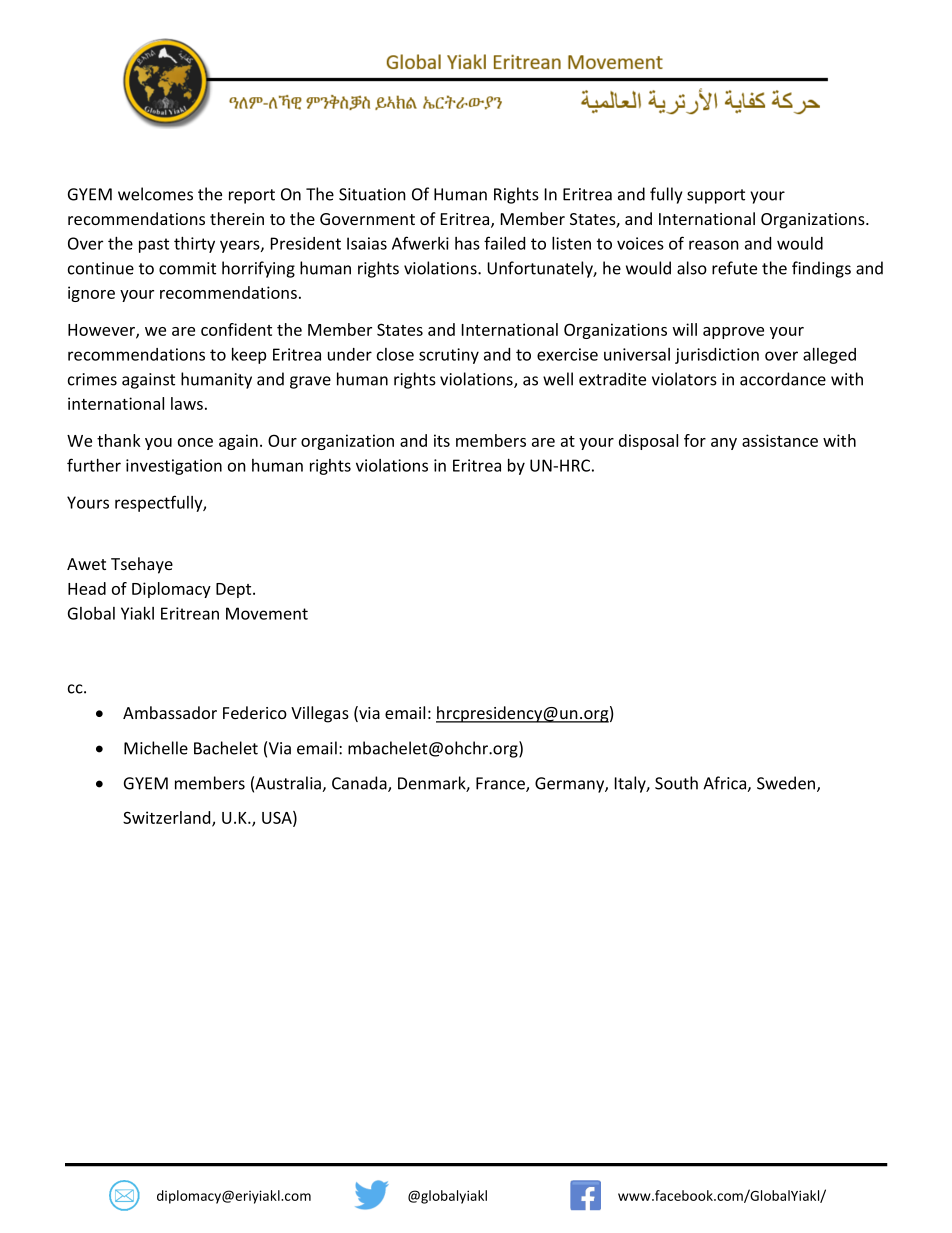  Describe the element at coordinates (174, 467) in the screenshot. I see `investigation` at that location.
